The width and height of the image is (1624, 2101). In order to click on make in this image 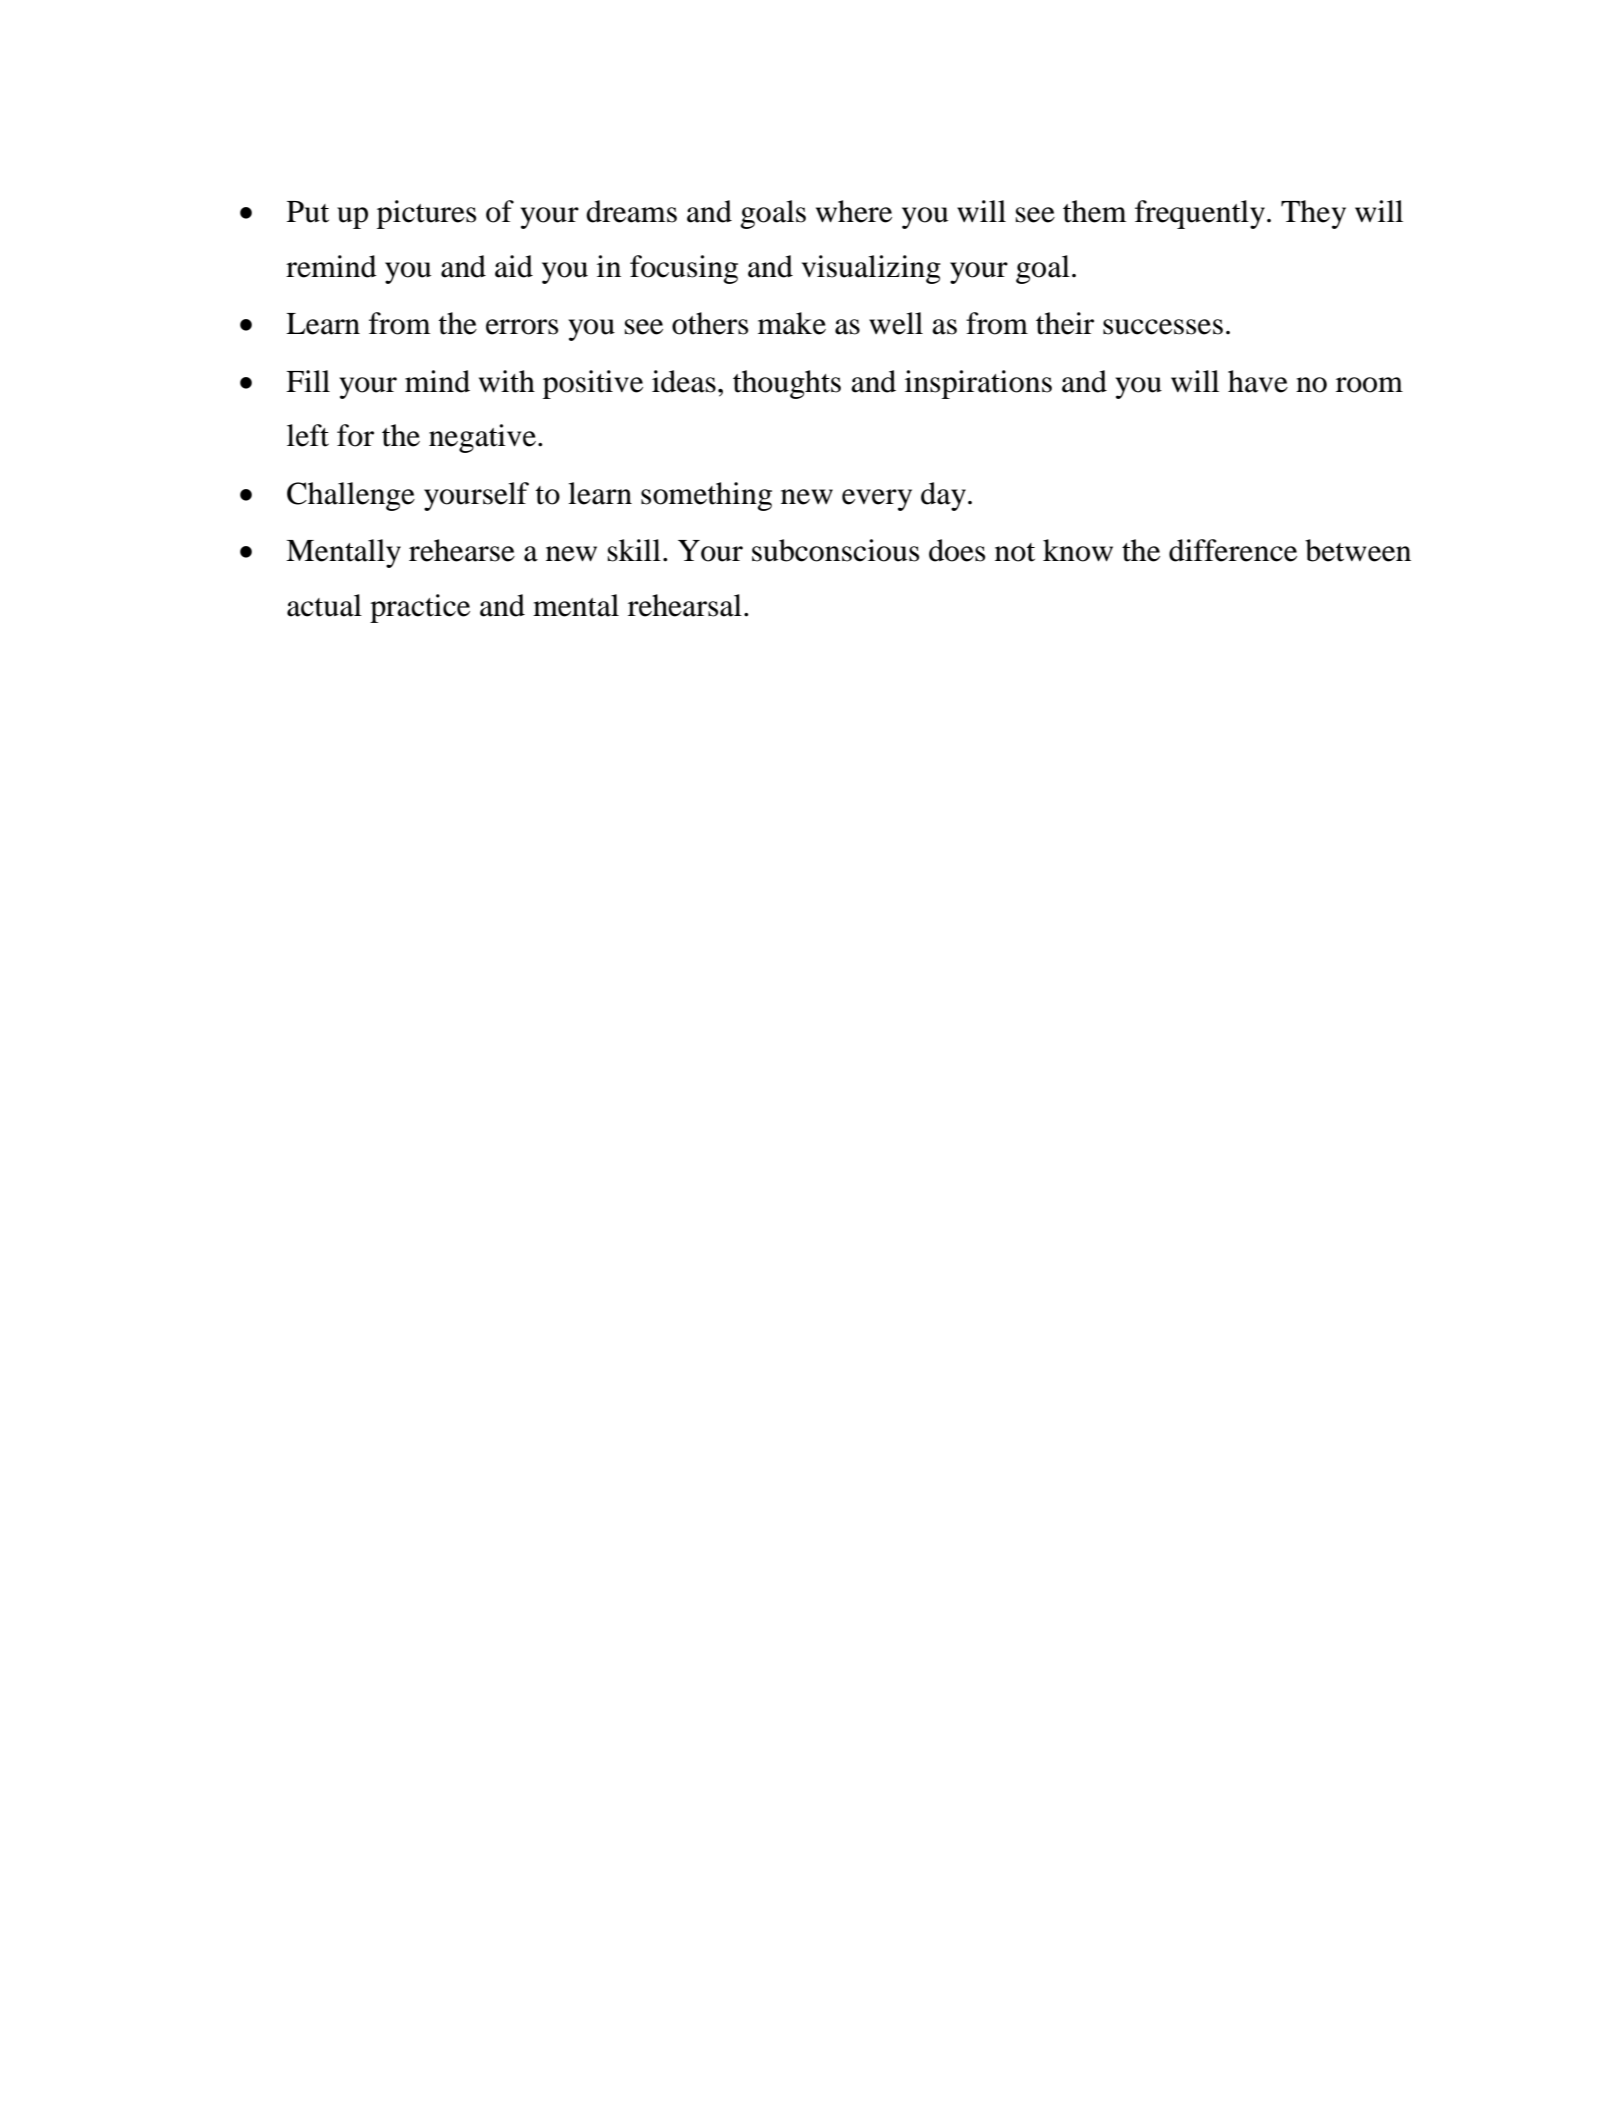, I will do `click(792, 323)`.
